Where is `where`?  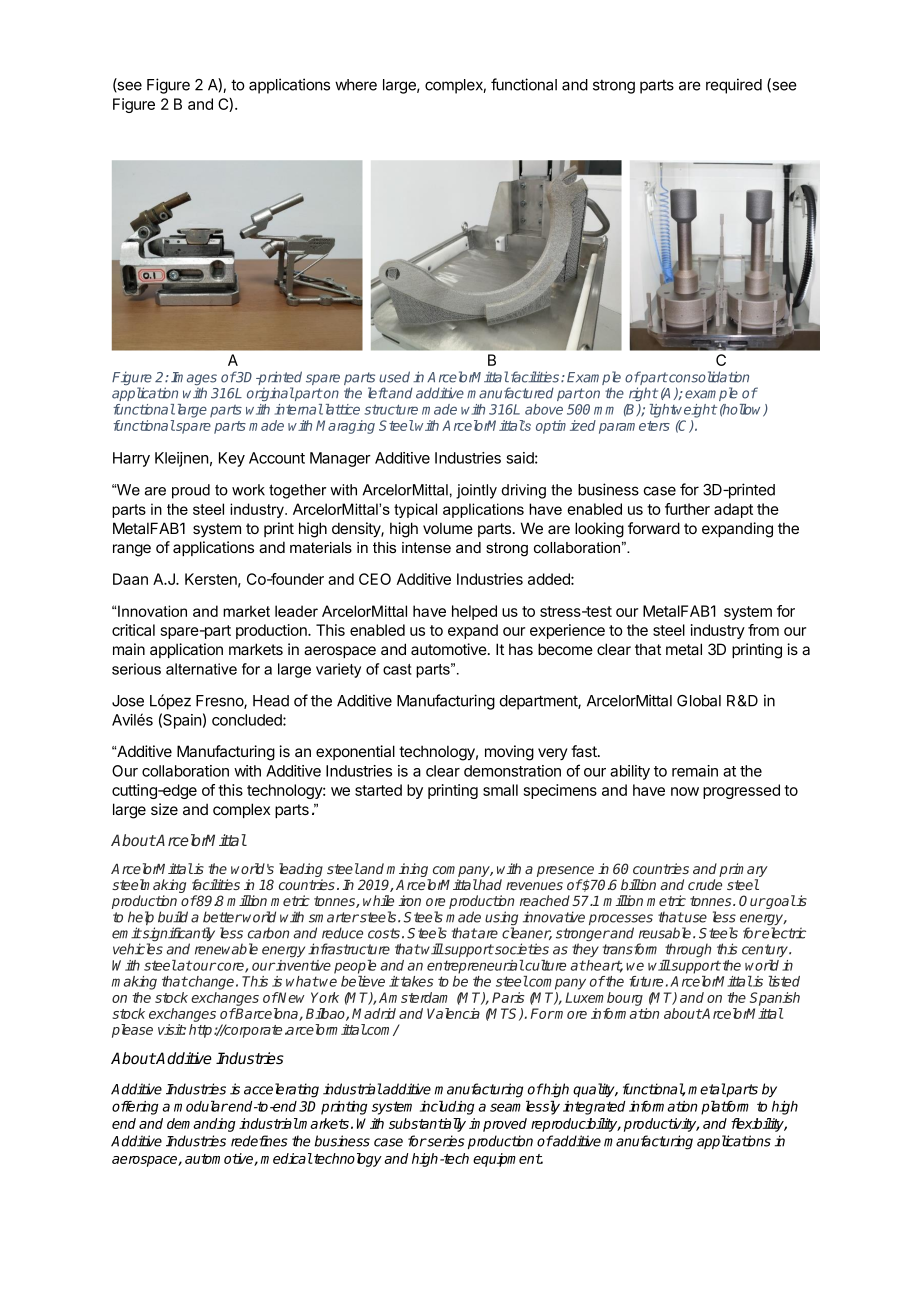
where is located at coordinates (356, 85).
